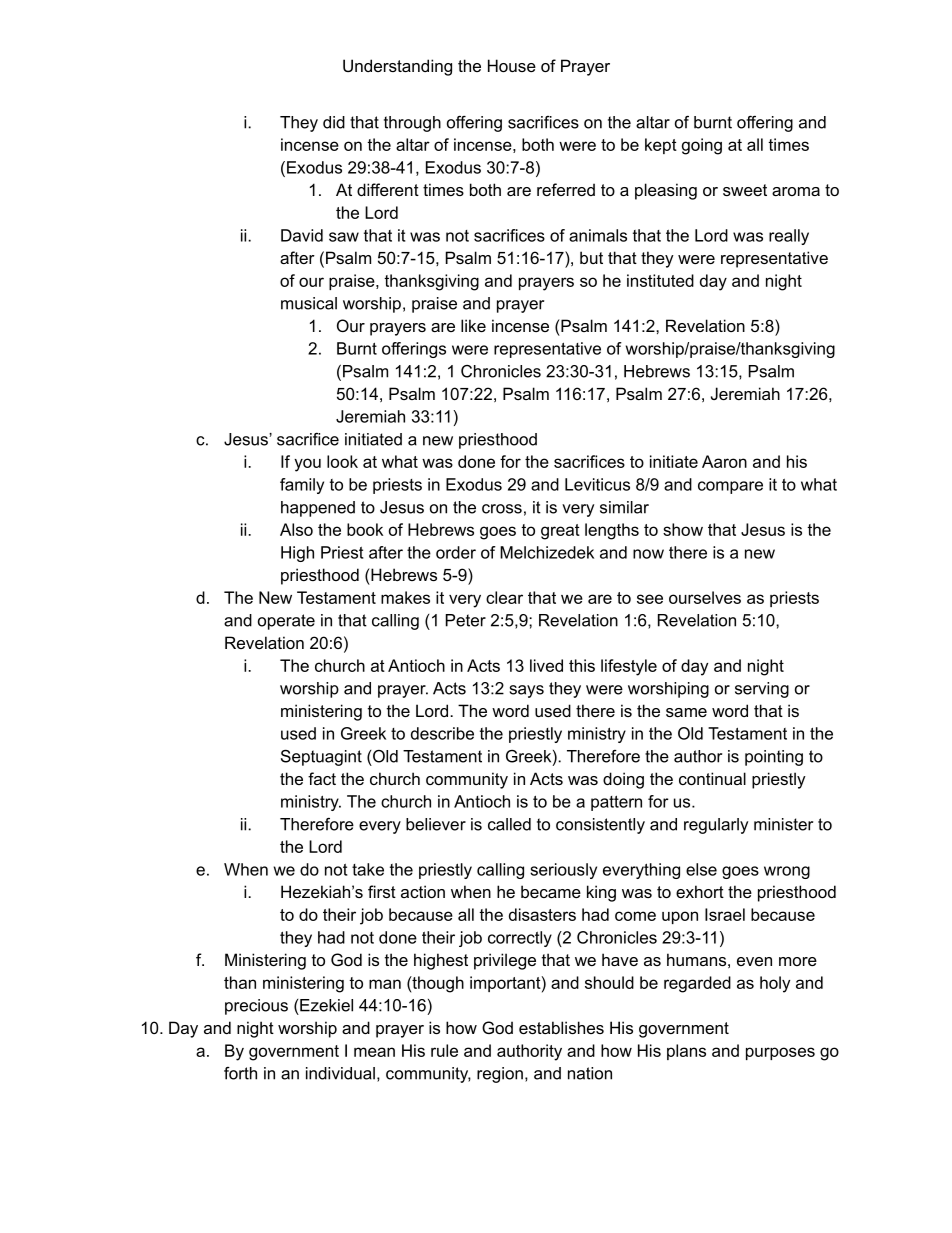 This screenshot has width=952, height=1233. I want to click on did, so click(334, 122).
